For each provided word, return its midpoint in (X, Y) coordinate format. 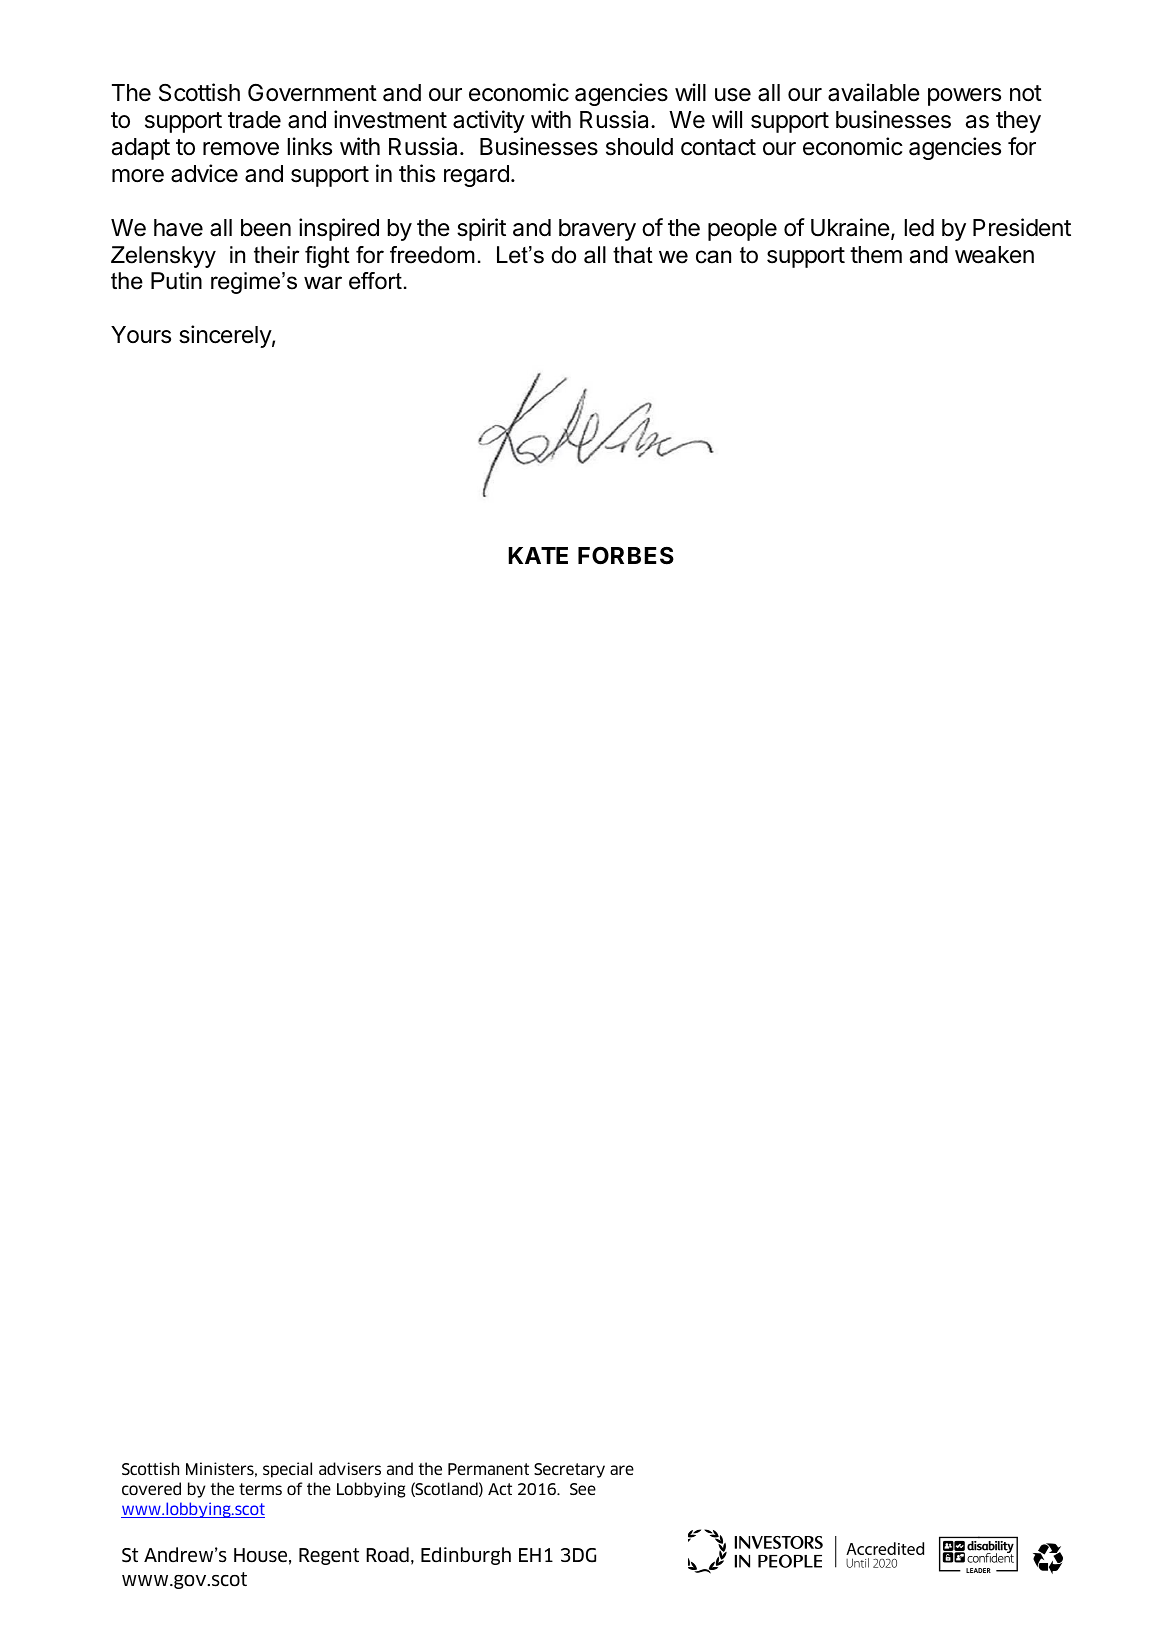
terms (260, 1489)
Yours (141, 335)
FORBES (626, 555)
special (287, 1470)
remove (241, 149)
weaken (994, 255)
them (876, 255)
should (639, 147)
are (622, 1470)
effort (375, 281)
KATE (538, 555)
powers (964, 97)
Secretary (569, 1470)
